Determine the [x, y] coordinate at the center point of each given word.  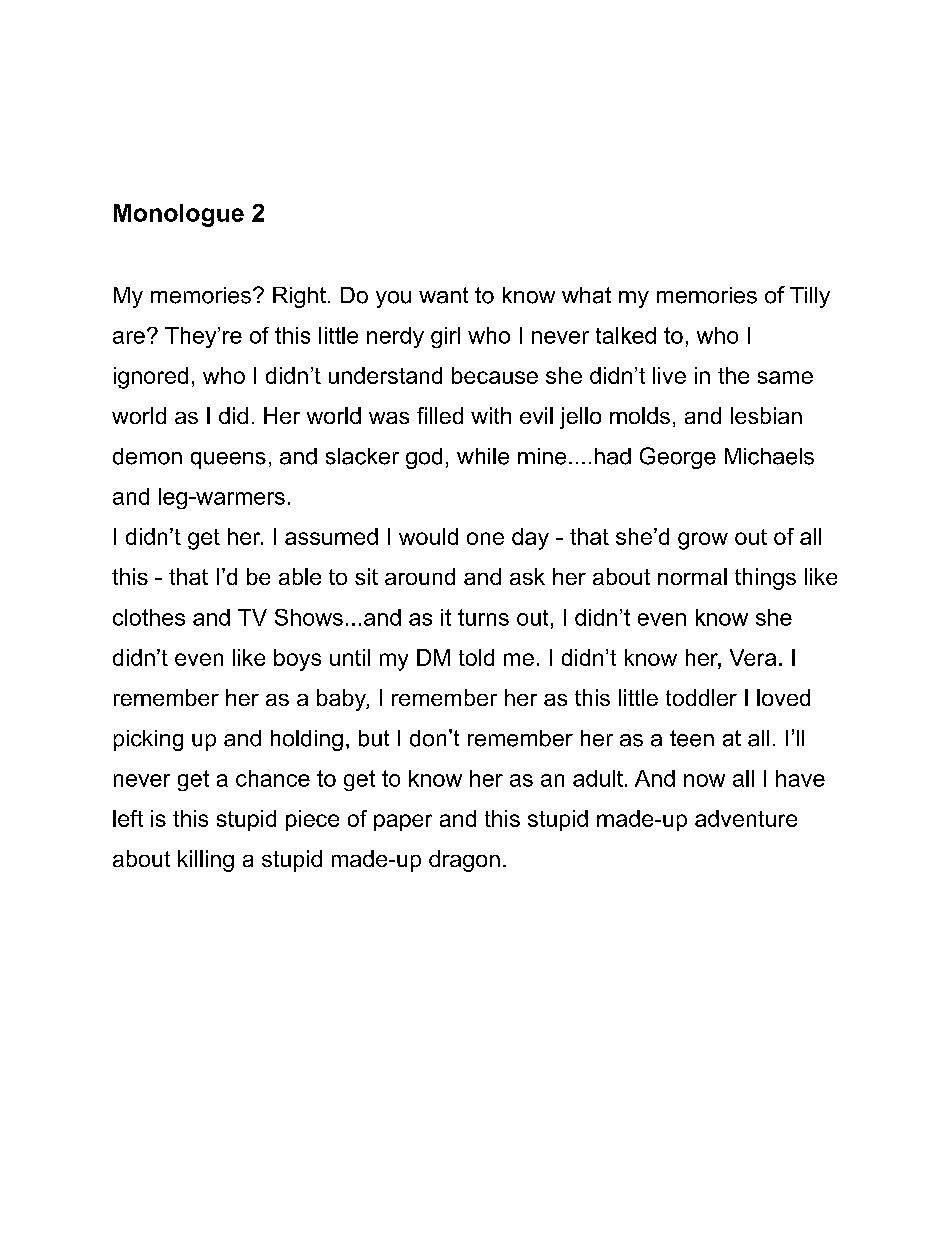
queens [228, 460]
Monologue [179, 215]
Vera [753, 657]
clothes [149, 617]
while [483, 456]
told [476, 657]
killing [206, 861]
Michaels [769, 456]
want [443, 295]
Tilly [810, 297]
